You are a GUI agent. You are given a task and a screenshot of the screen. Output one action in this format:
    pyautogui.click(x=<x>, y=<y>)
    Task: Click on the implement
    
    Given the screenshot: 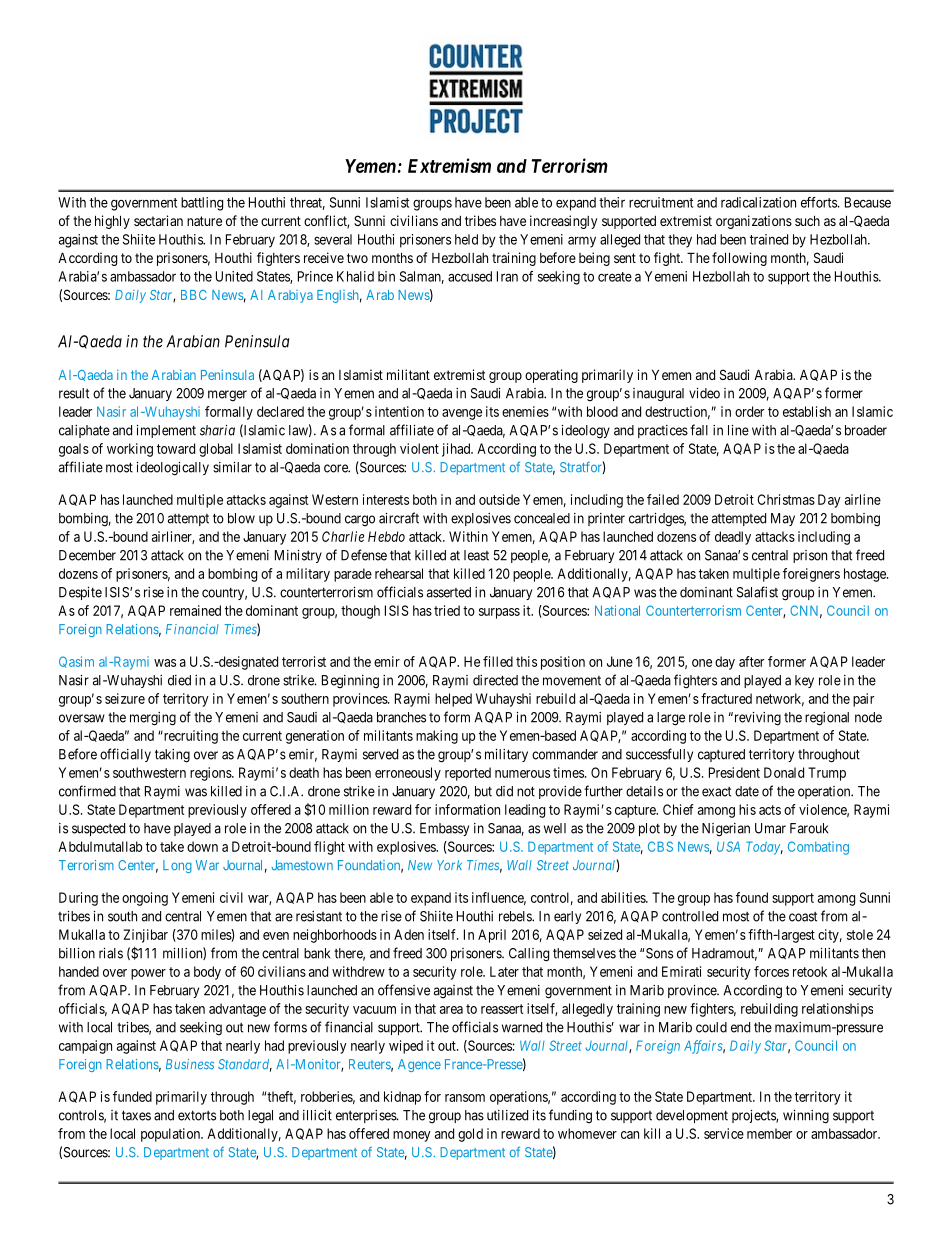 What is the action you would take?
    pyautogui.click(x=166, y=431)
